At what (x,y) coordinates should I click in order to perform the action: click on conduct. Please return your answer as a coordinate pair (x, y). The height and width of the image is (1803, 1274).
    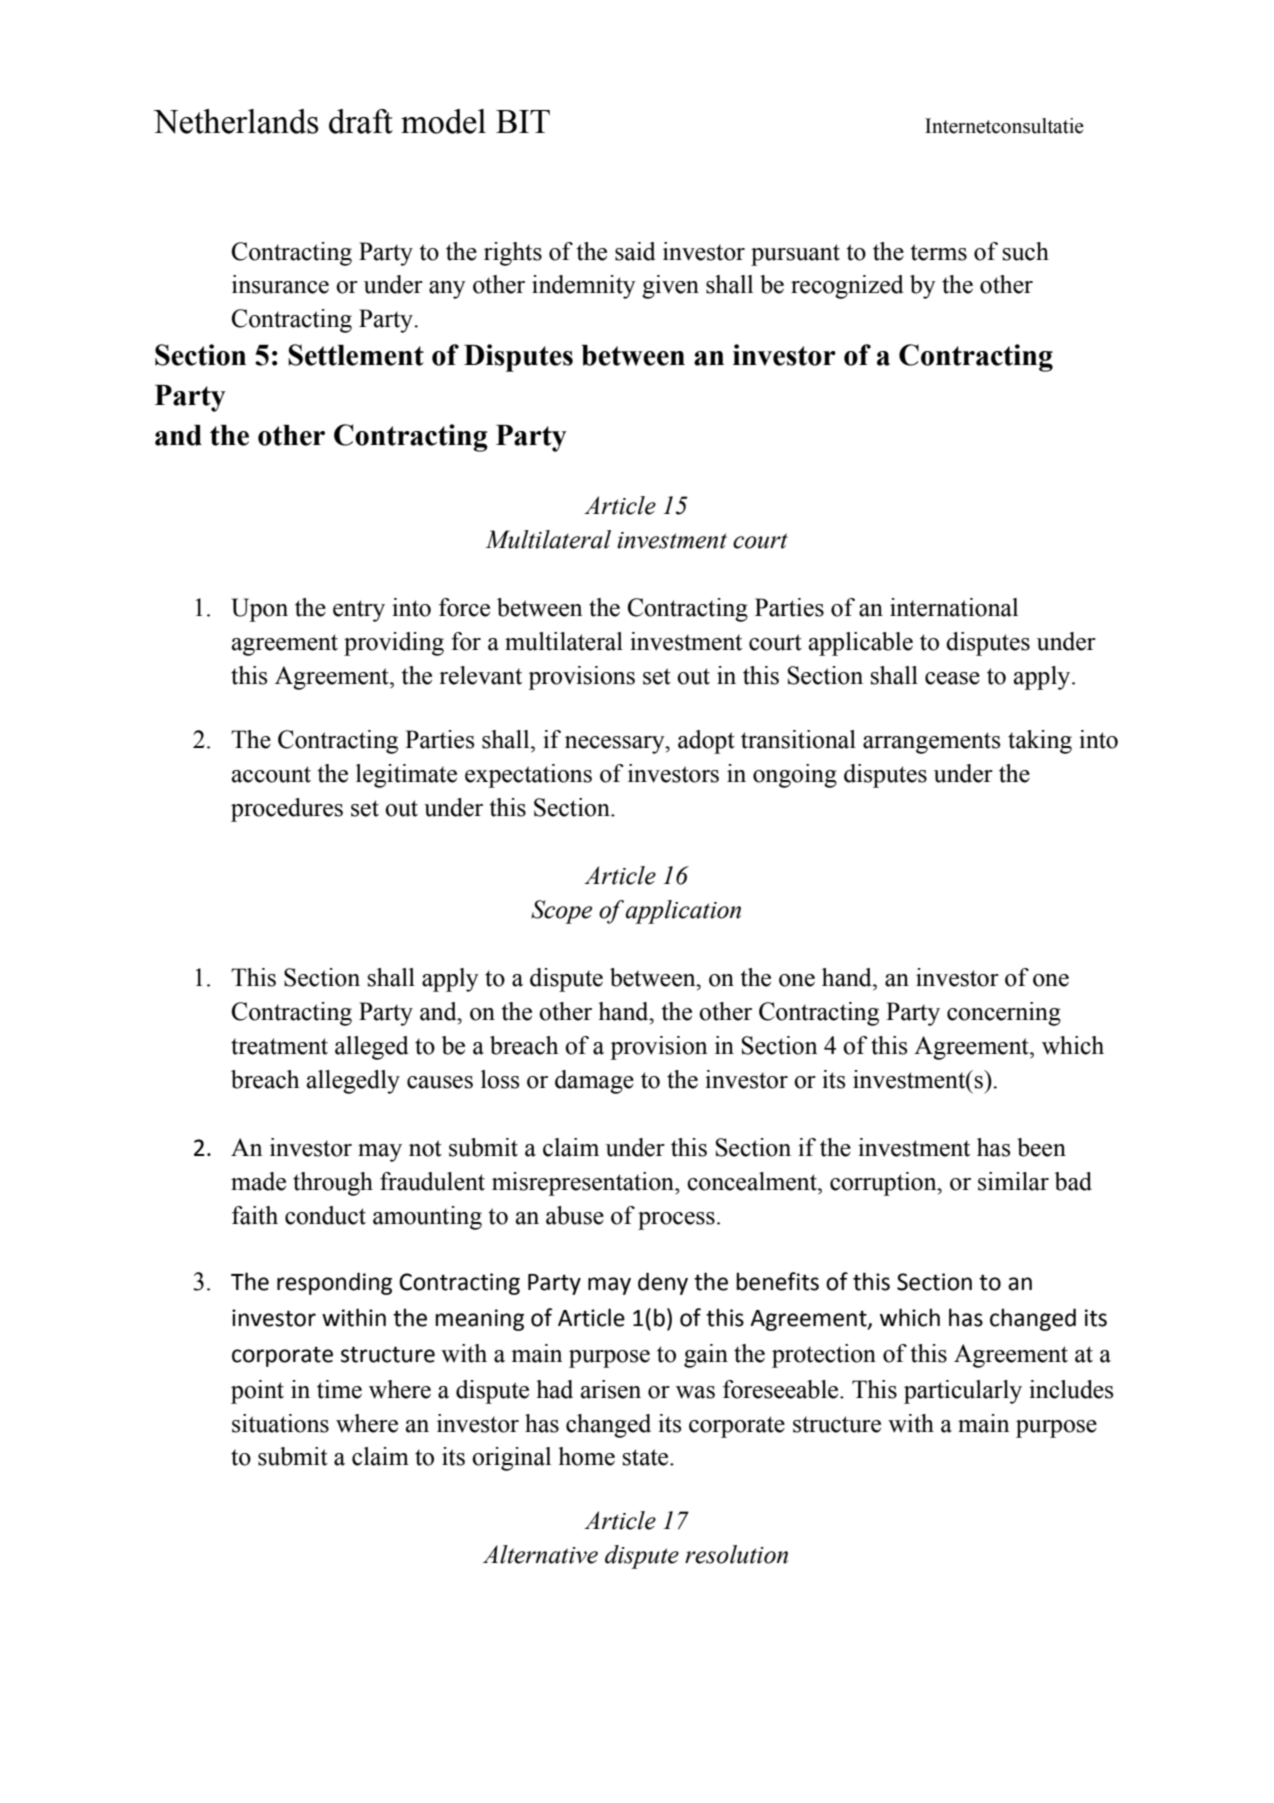
    Looking at the image, I should click on (325, 1215).
